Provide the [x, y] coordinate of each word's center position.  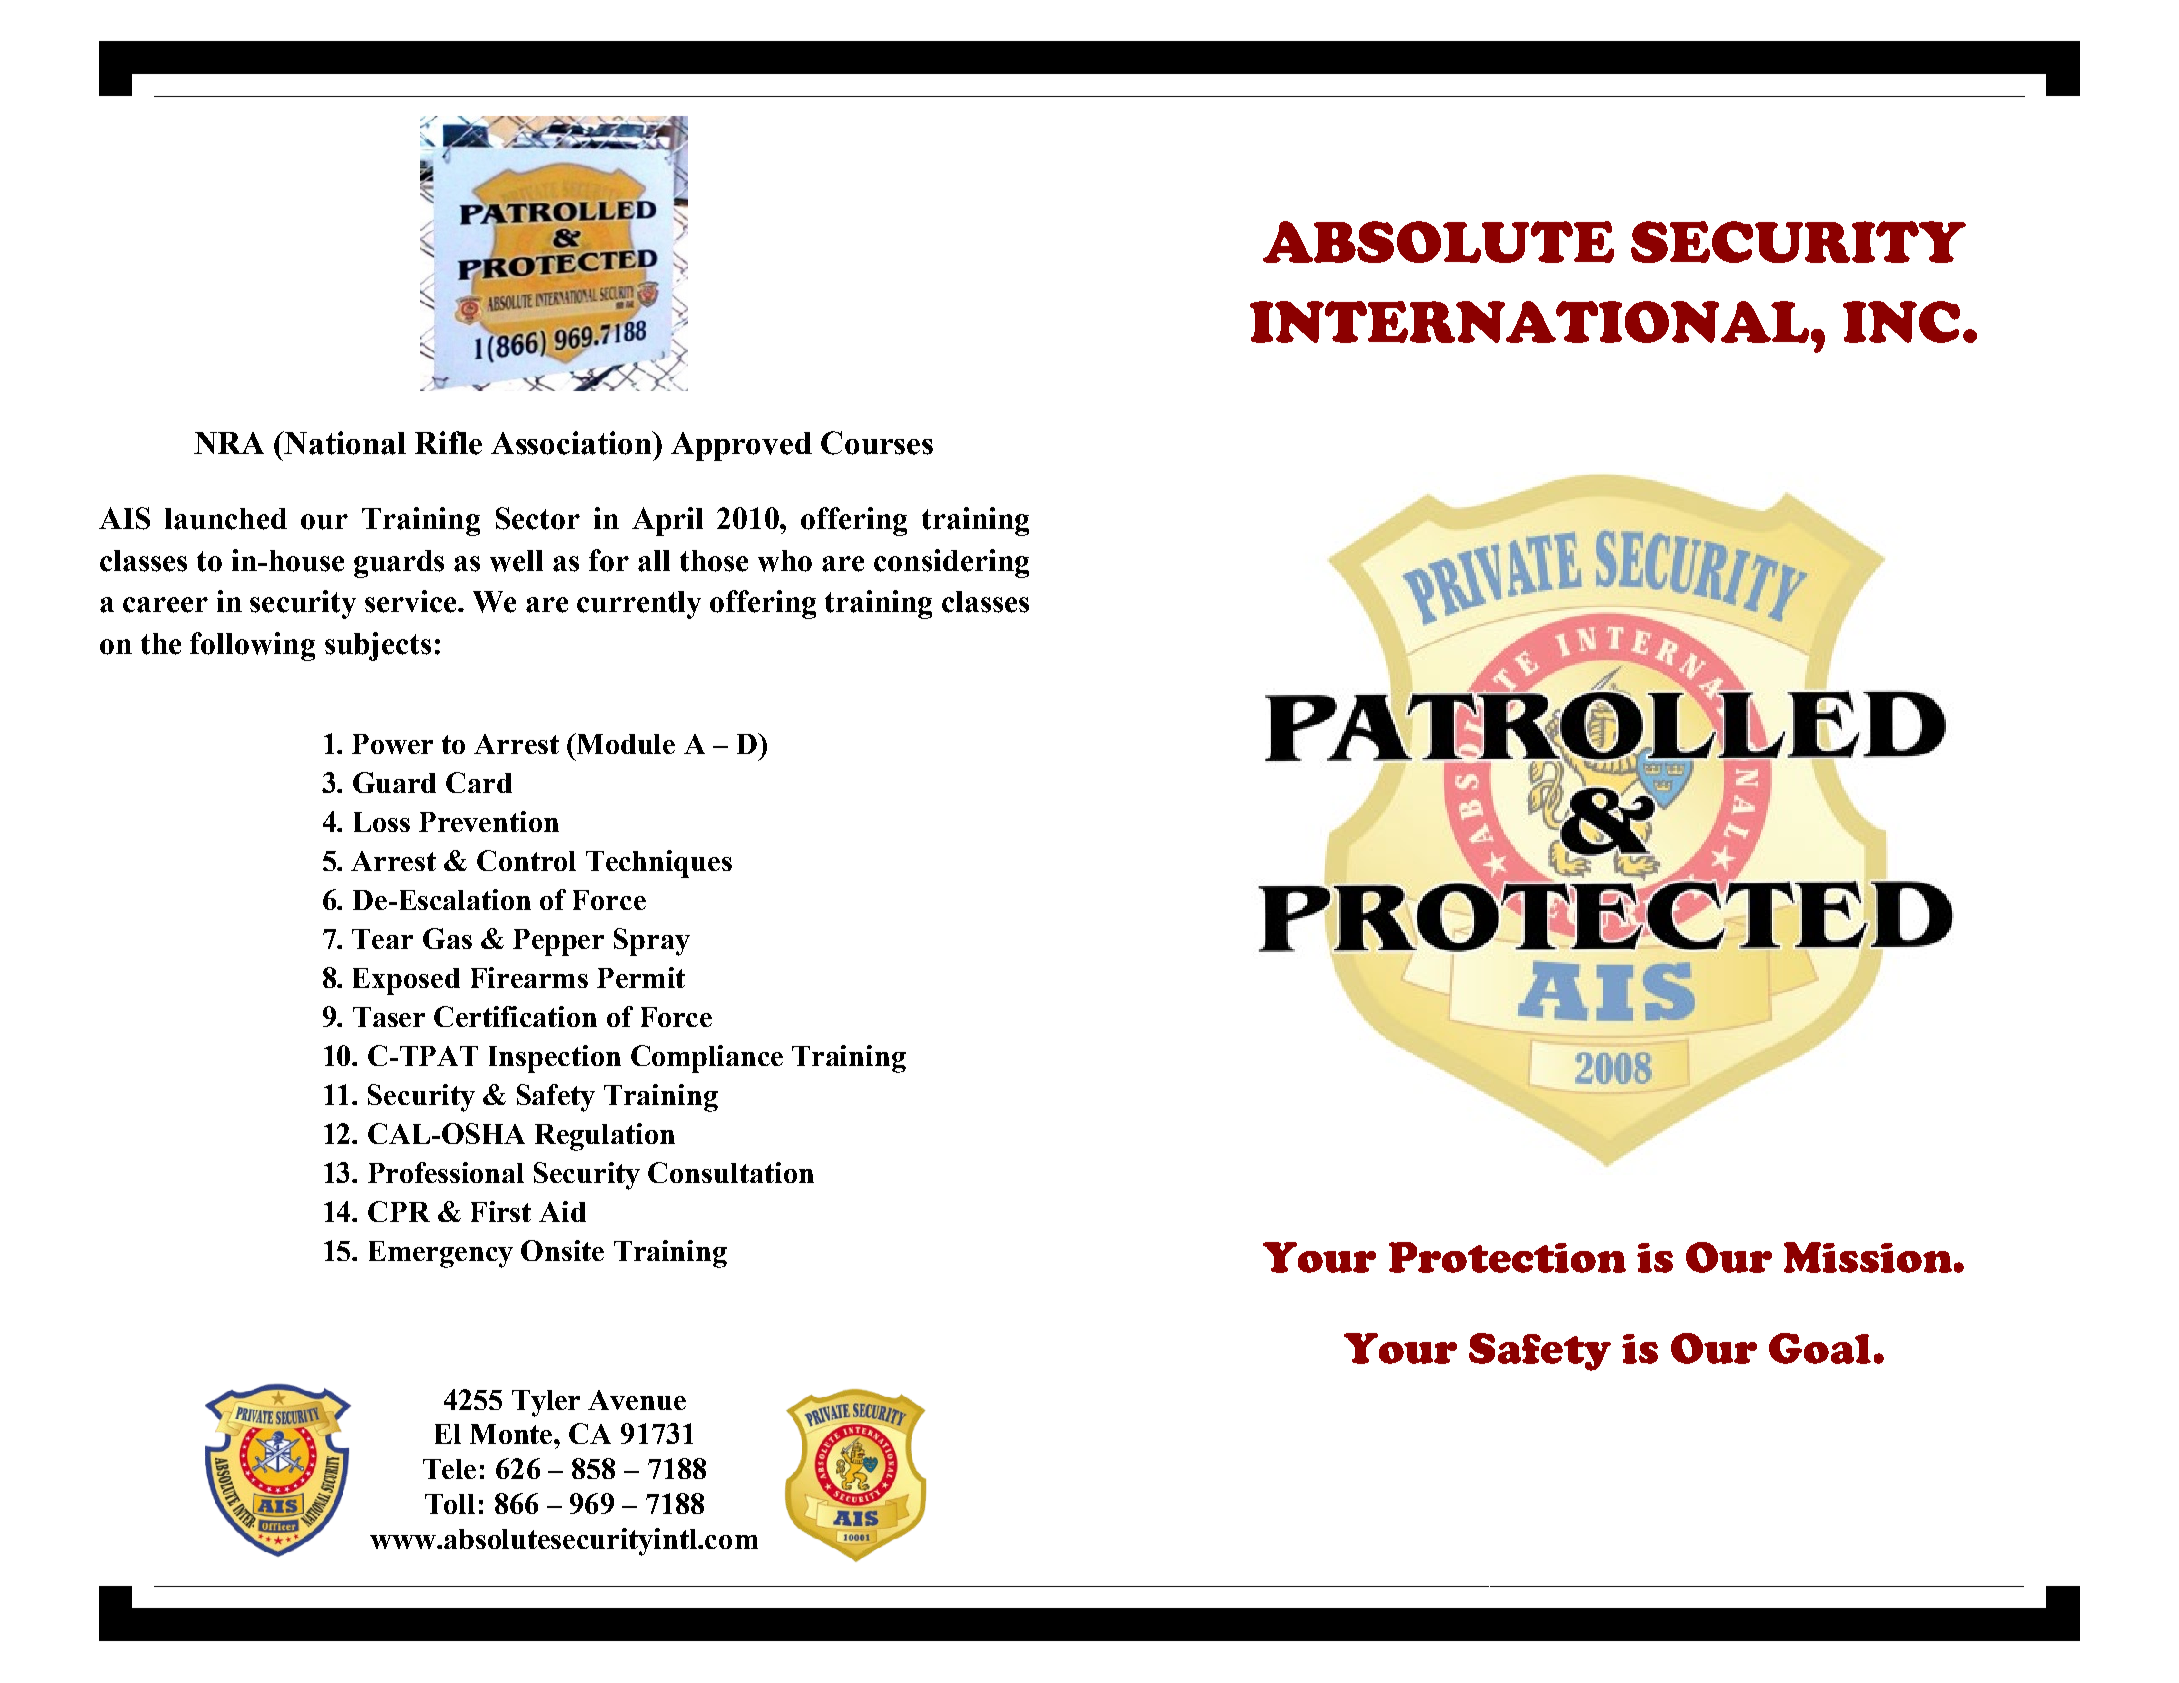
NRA [229, 443]
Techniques [659, 864]
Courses [877, 443]
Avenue [637, 1400]
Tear [382, 939]
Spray [652, 942]
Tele [449, 1469]
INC [1901, 322]
